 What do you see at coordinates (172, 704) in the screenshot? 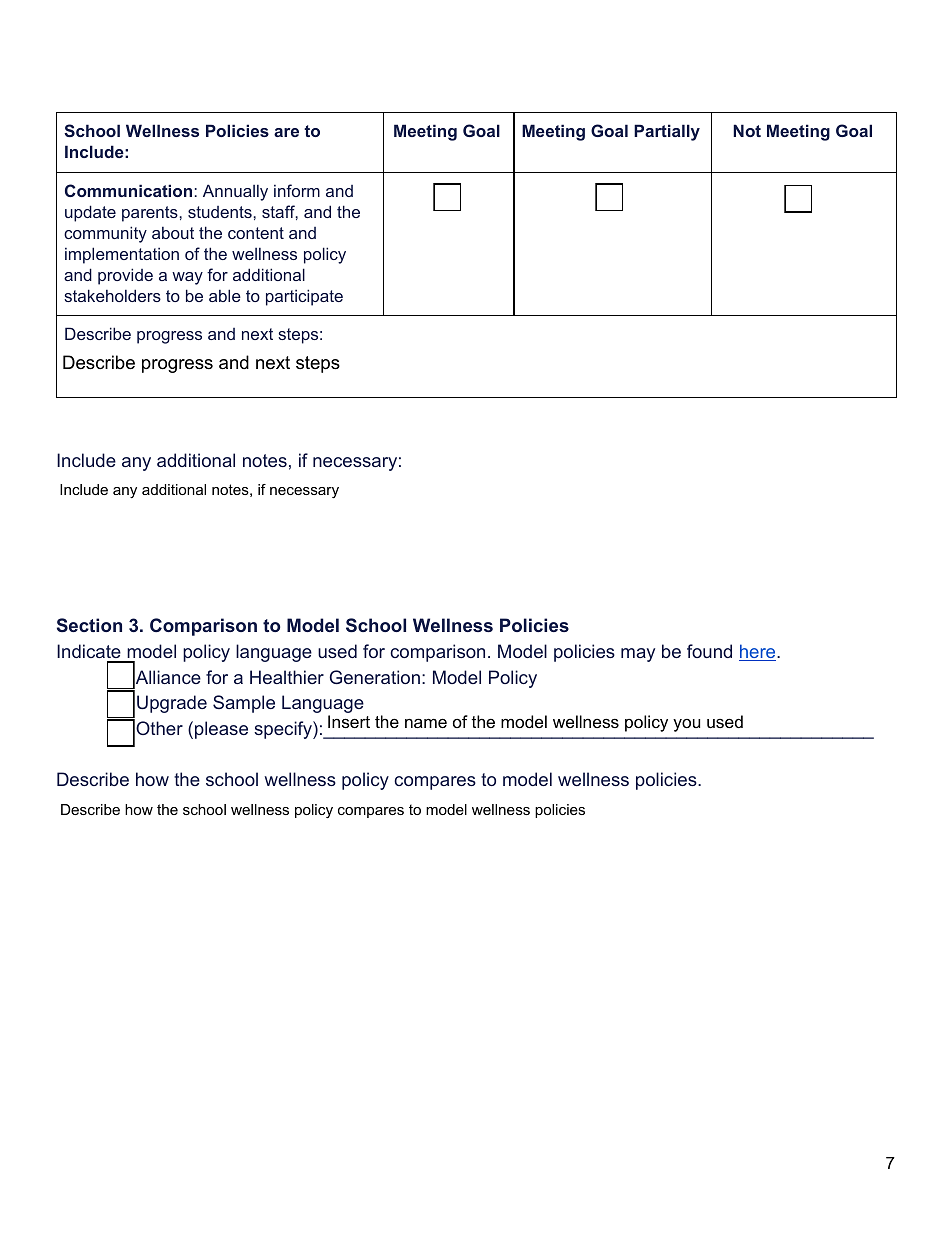
I see `Upgrade` at bounding box center [172, 704].
